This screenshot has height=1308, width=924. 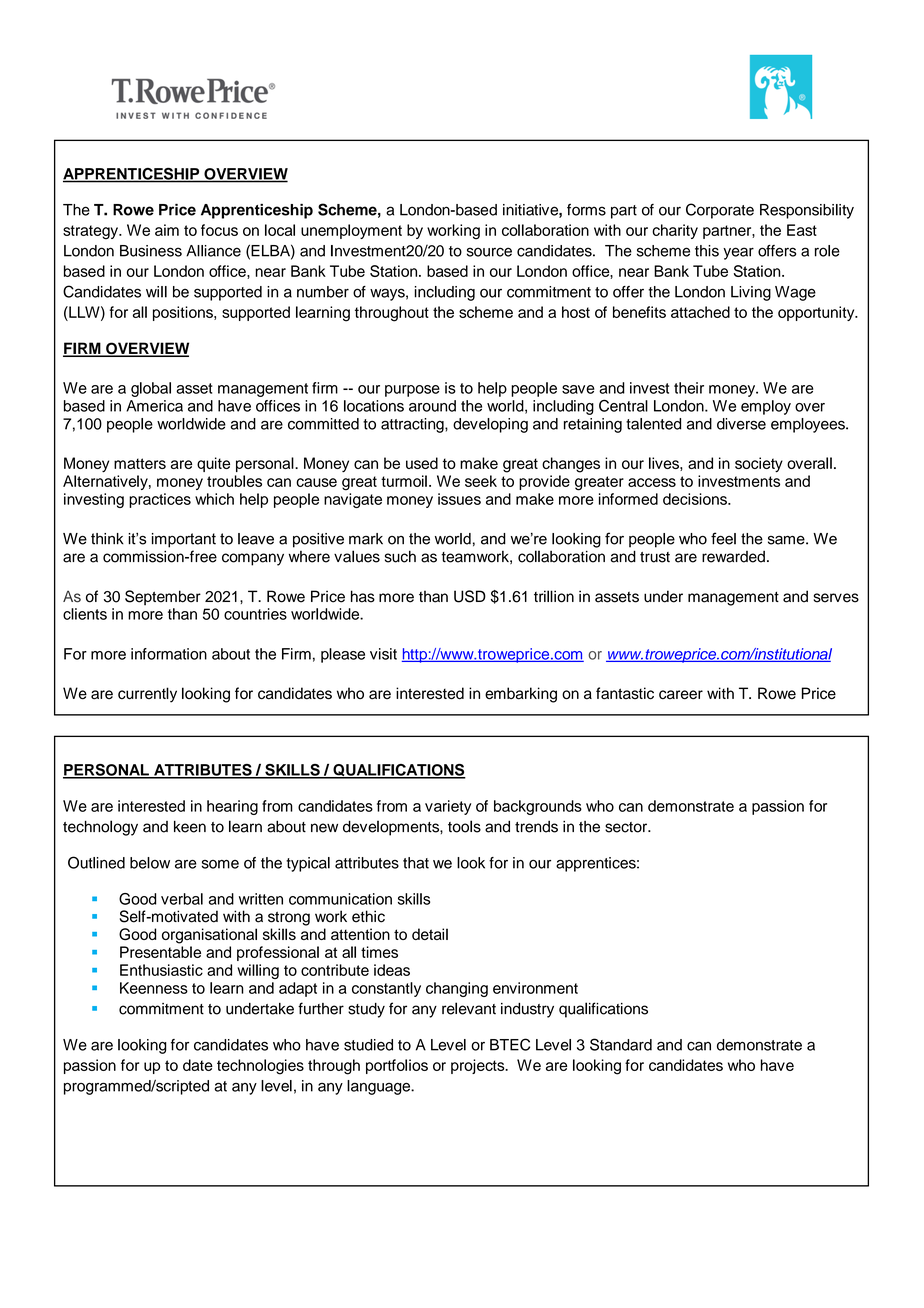 I want to click on year, so click(x=738, y=253).
